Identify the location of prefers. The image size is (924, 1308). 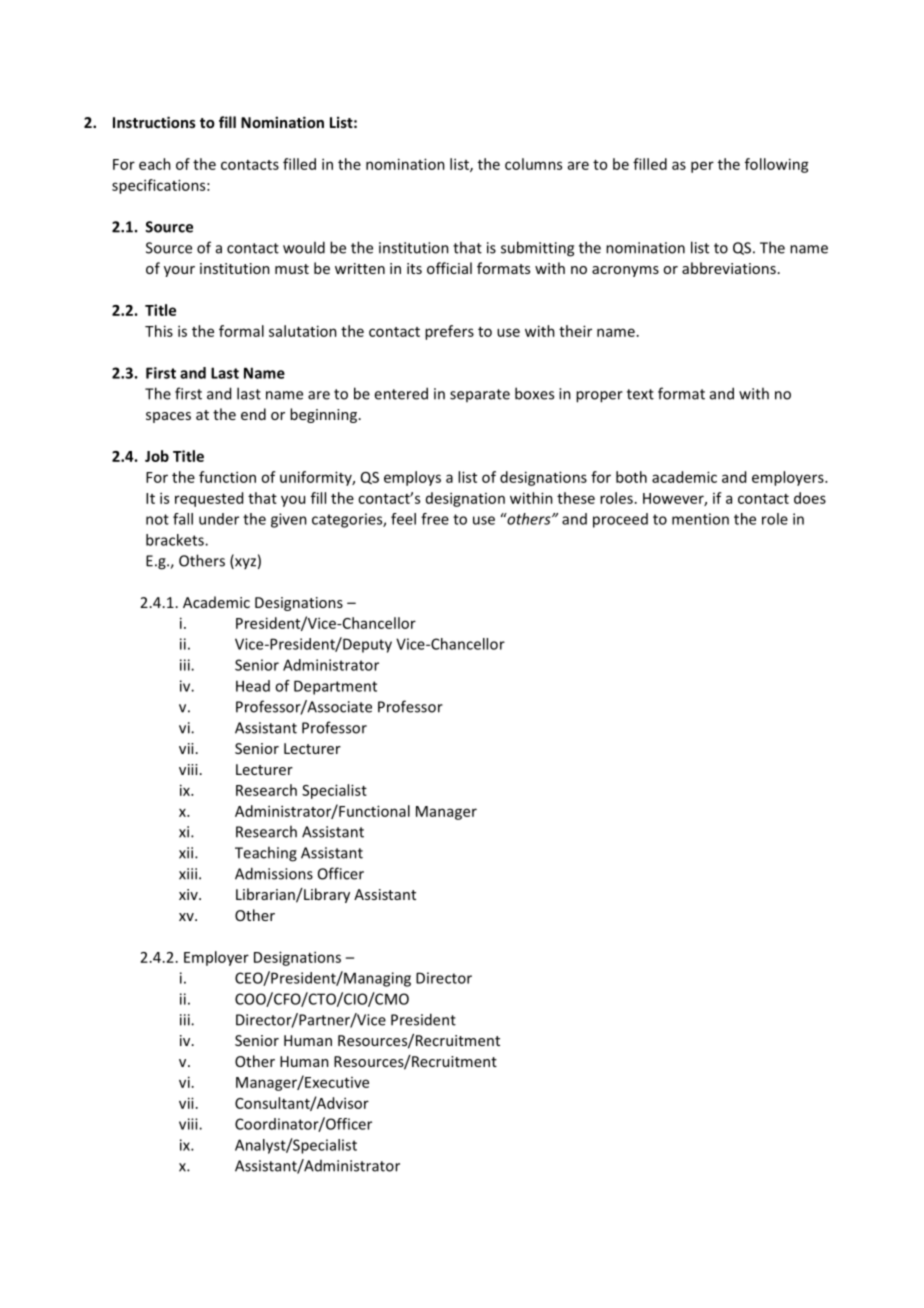
(449, 332).
